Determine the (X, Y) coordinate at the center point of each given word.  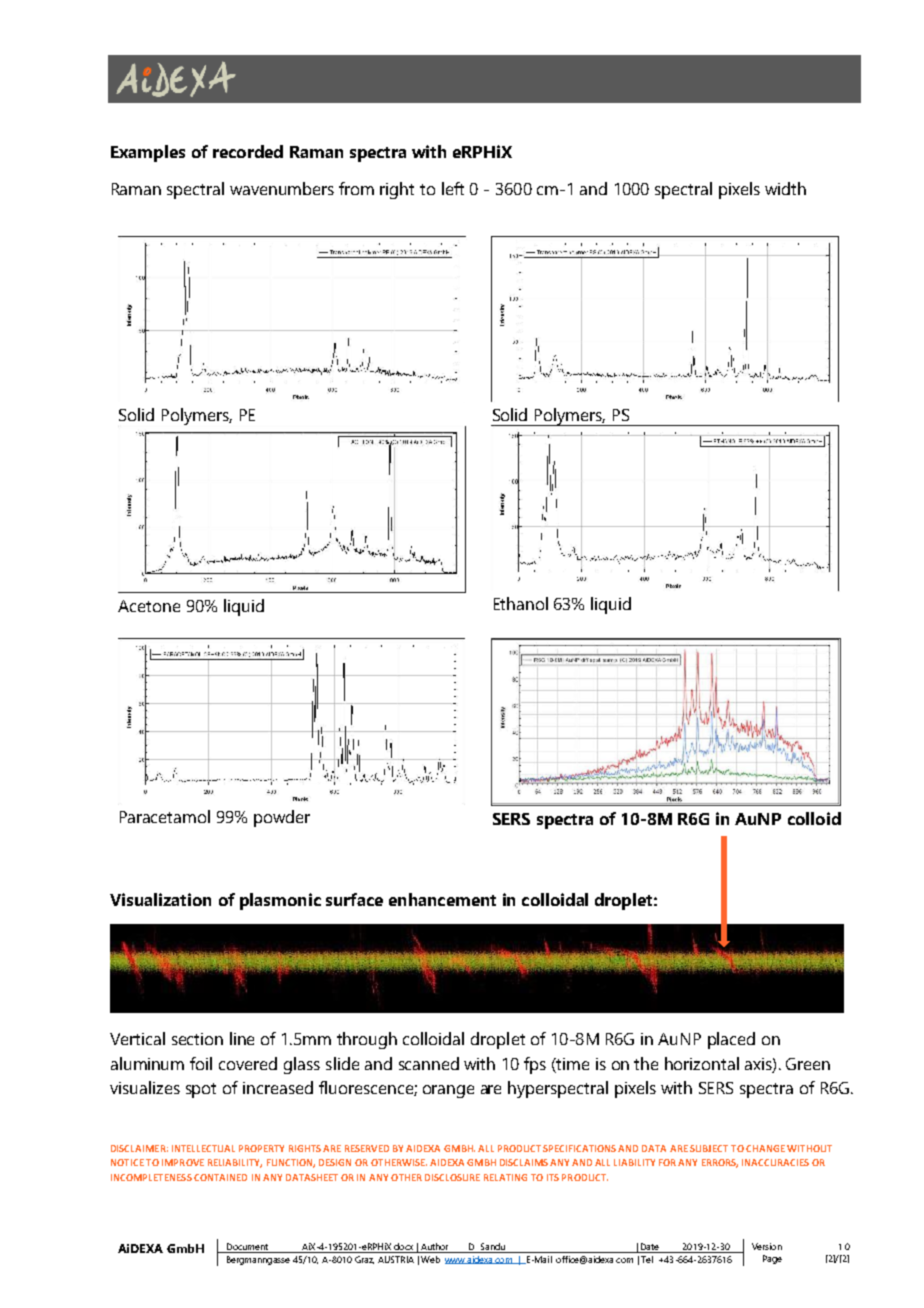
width (785, 188)
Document (247, 1246)
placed (731, 1040)
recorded (248, 151)
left (453, 188)
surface (354, 899)
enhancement (442, 899)
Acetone (149, 606)
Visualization (160, 899)
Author (434, 1246)
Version (767, 1246)
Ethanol (521, 603)
